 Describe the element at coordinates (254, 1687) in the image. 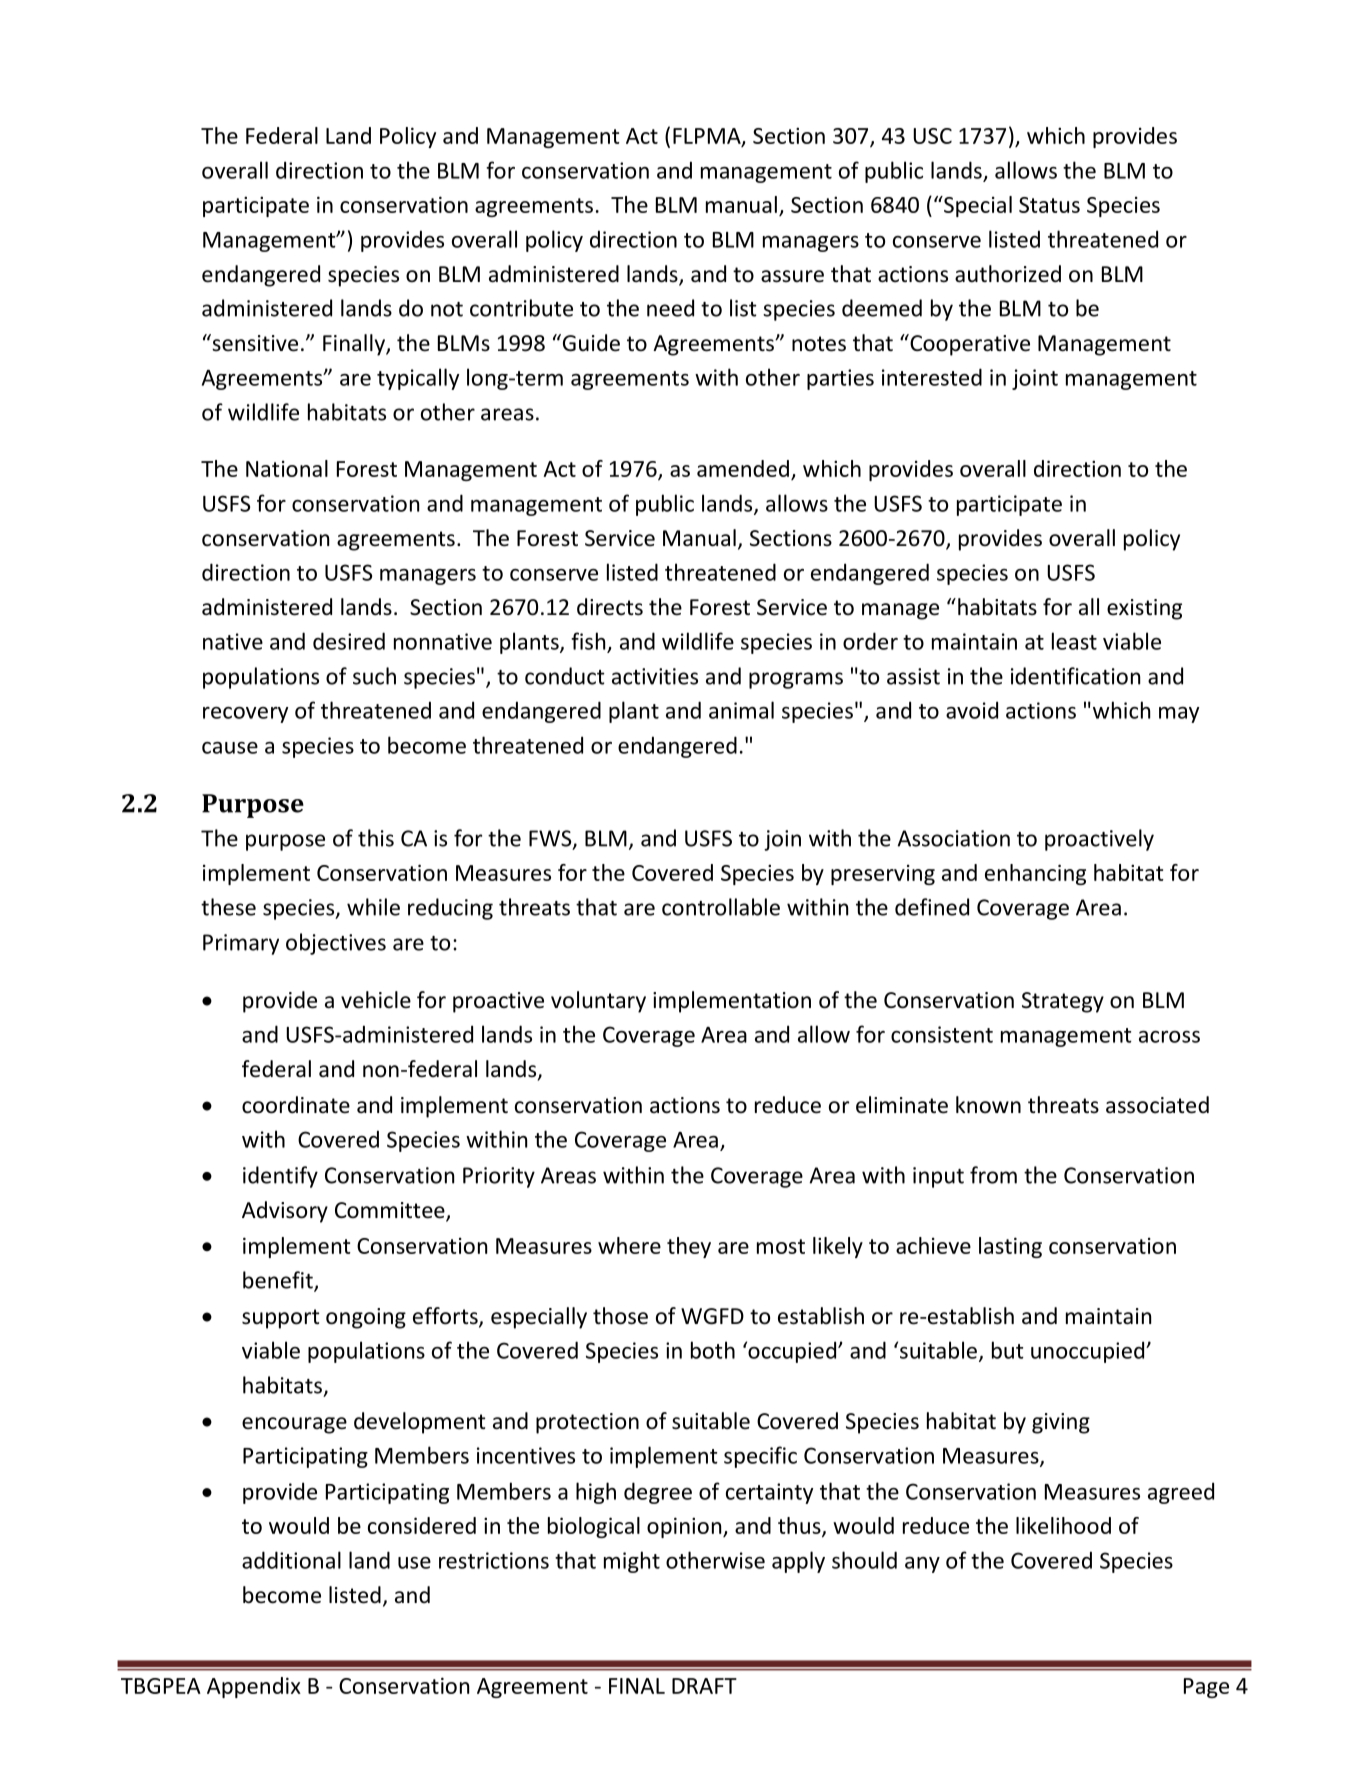

I see `Appendix` at that location.
